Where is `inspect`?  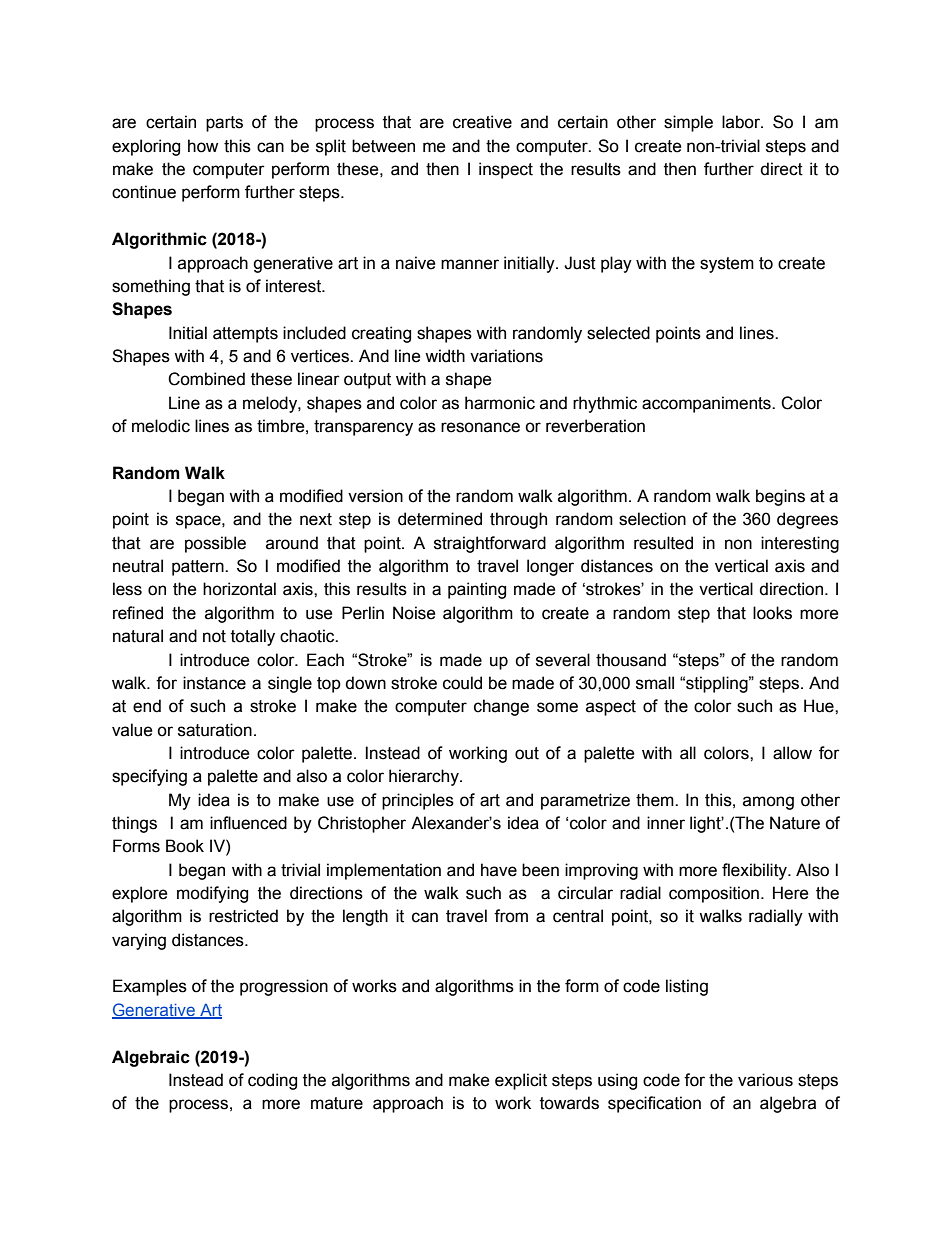 inspect is located at coordinates (506, 170).
